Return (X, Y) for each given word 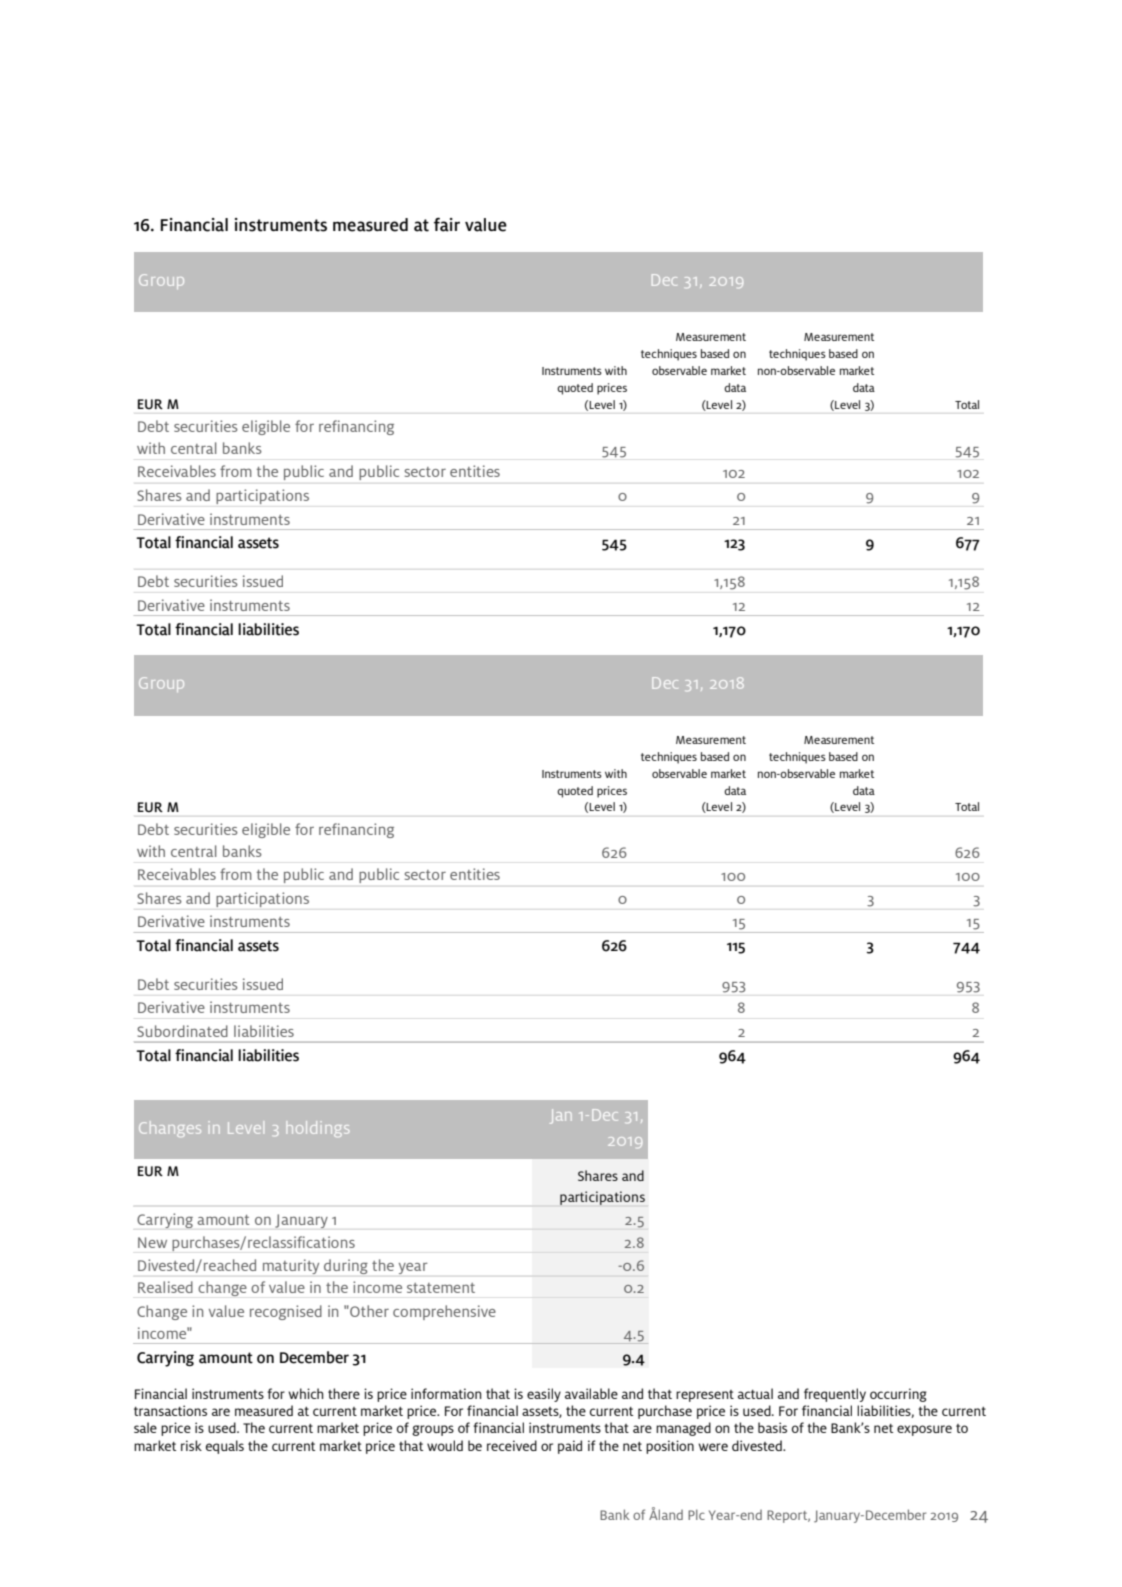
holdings (317, 1129)
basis (772, 1427)
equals (225, 1447)
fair (447, 225)
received (512, 1445)
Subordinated (182, 1031)
